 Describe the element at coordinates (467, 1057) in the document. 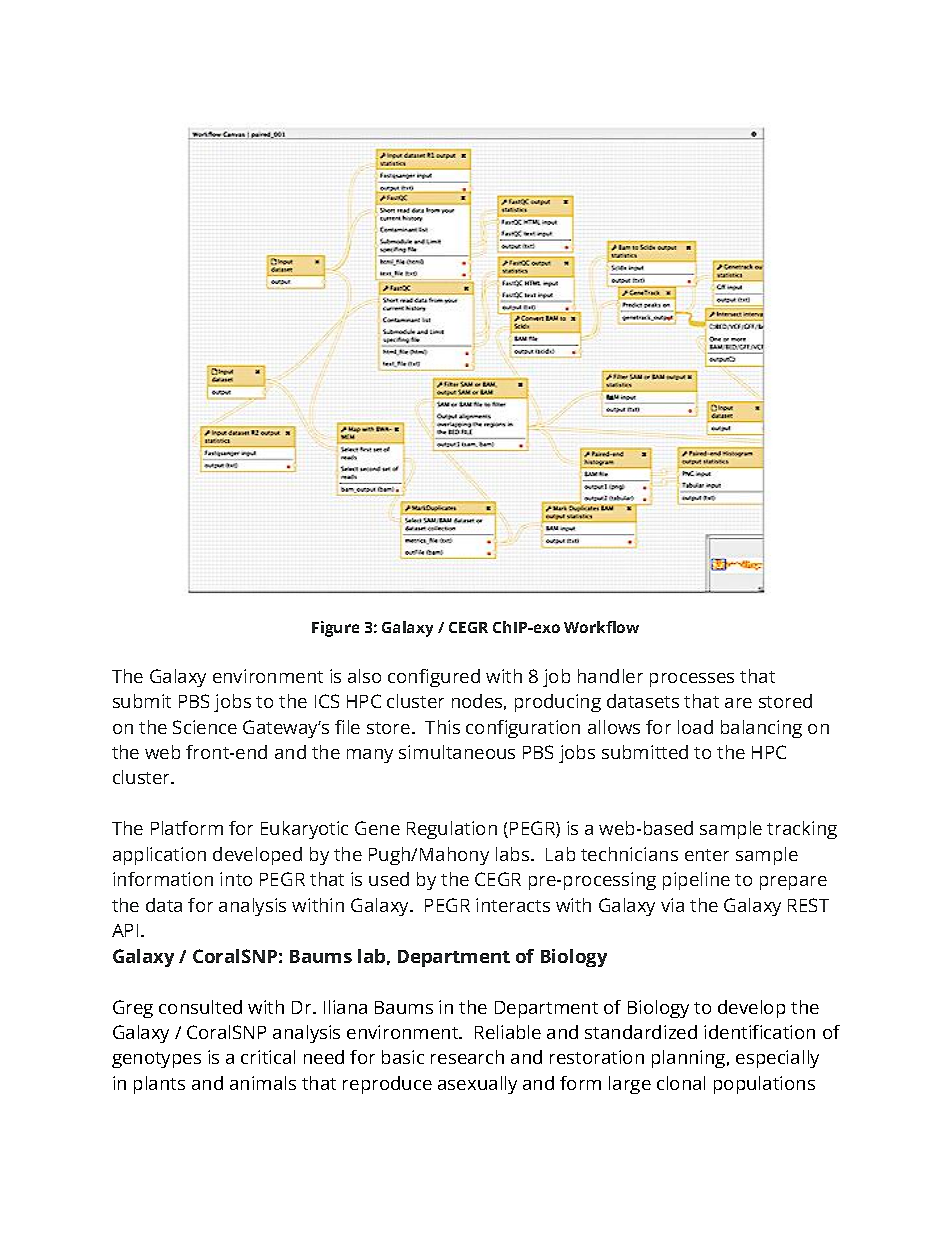

I see `research` at that location.
